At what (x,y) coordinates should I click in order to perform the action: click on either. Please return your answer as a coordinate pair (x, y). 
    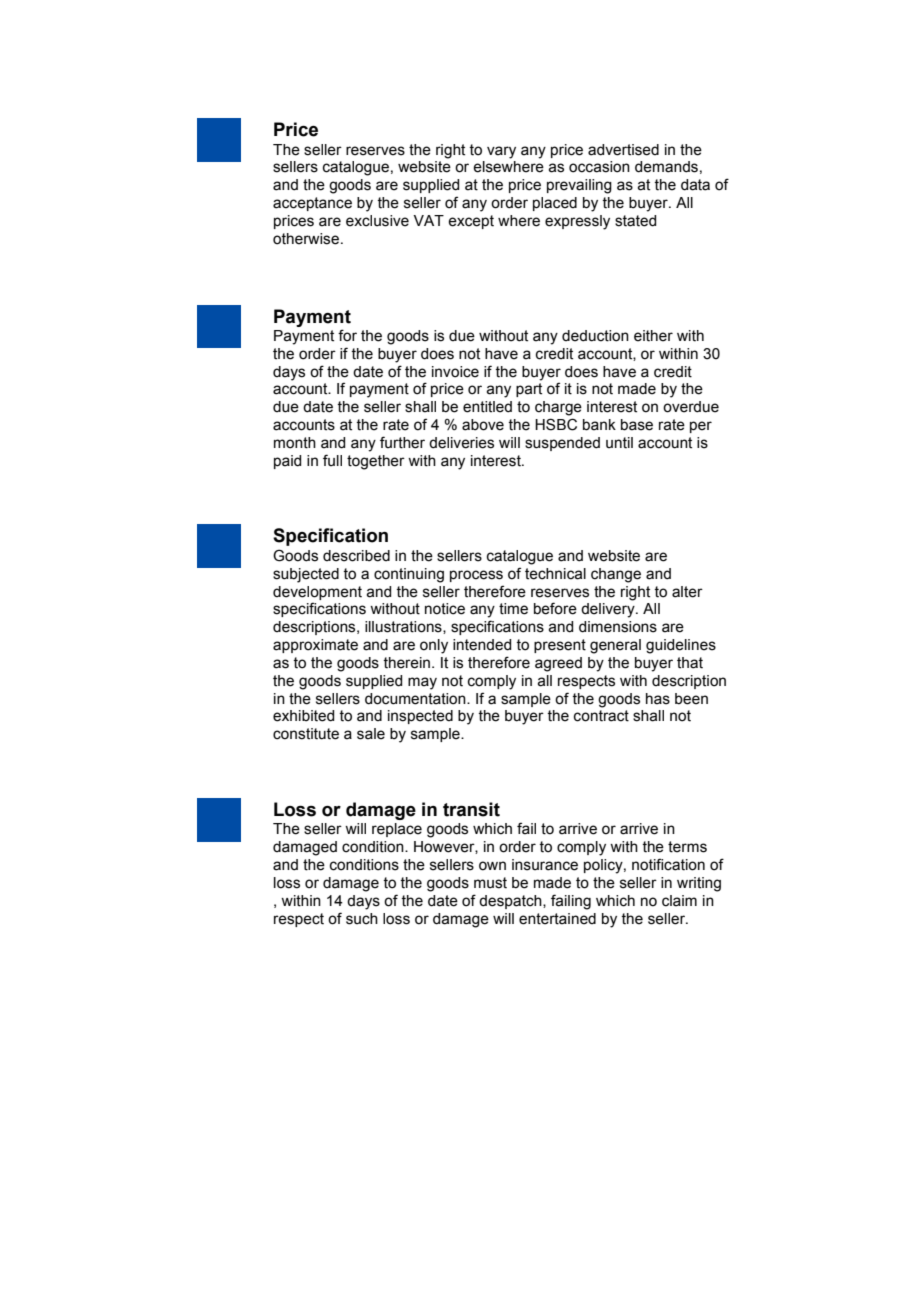
    Looking at the image, I should click on (653, 336).
